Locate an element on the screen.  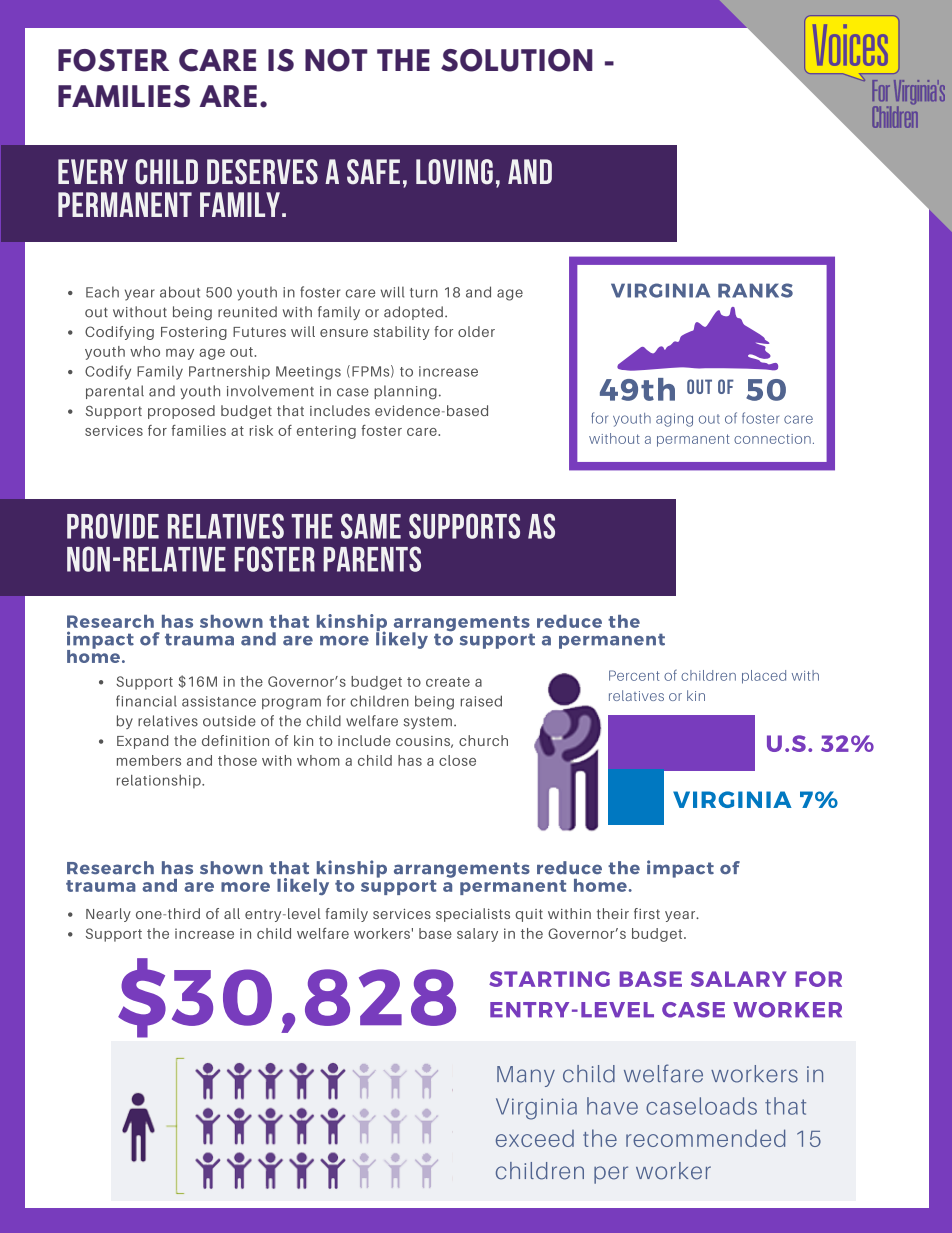
proposed is located at coordinates (181, 412).
